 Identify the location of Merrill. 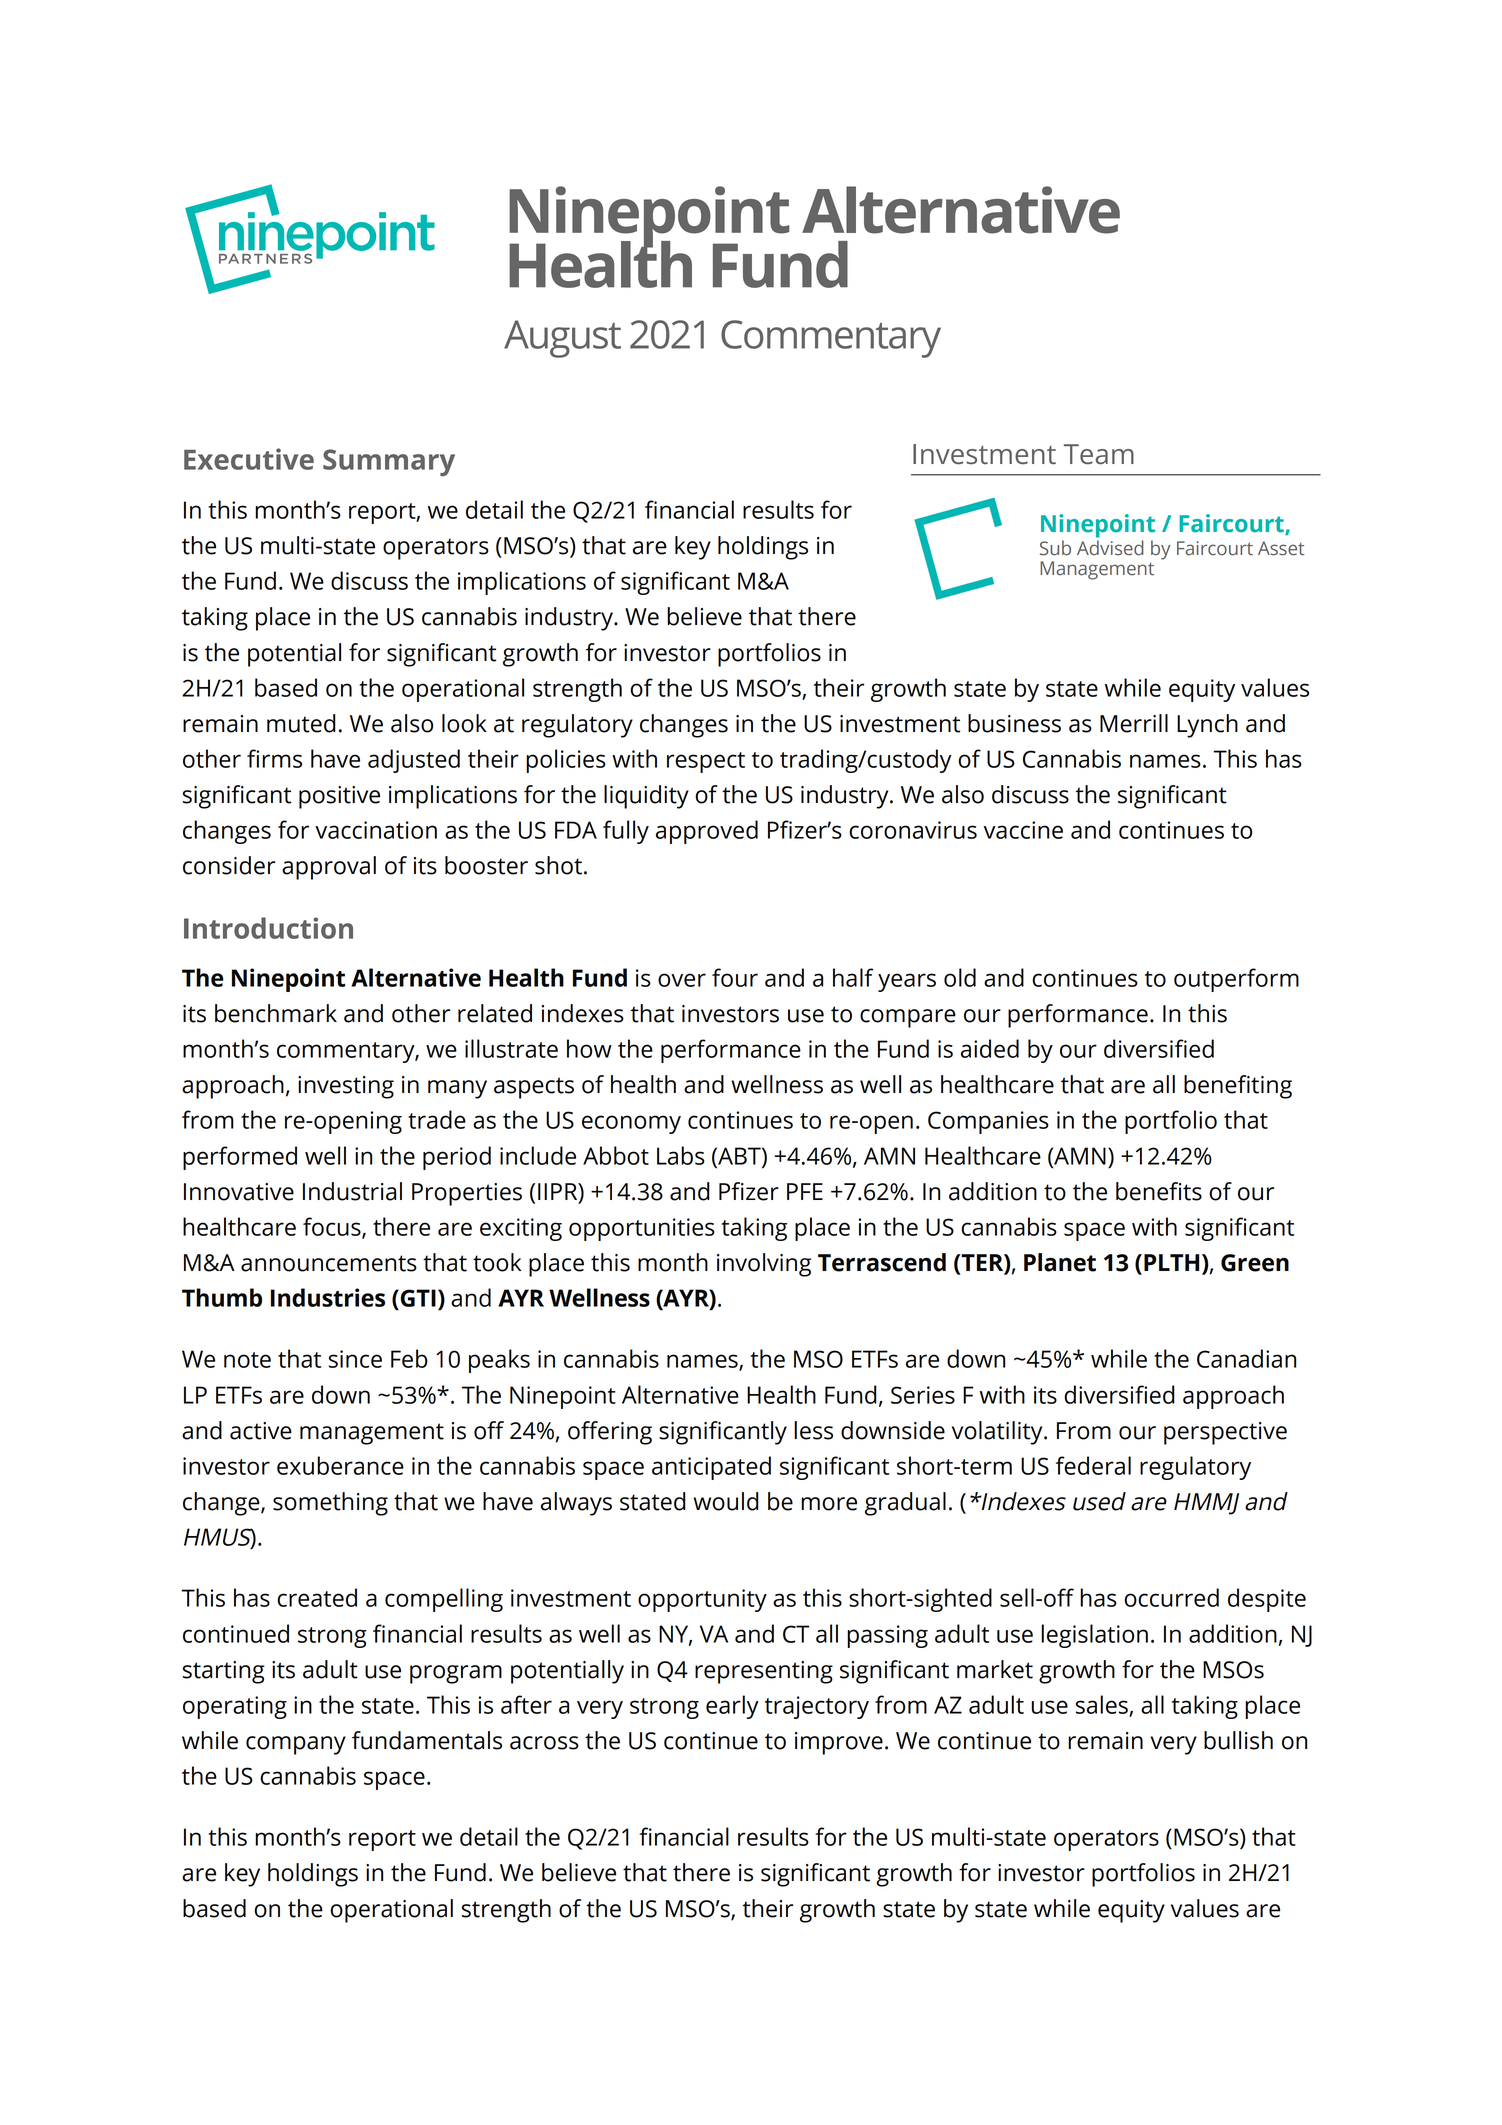
(1134, 723).
